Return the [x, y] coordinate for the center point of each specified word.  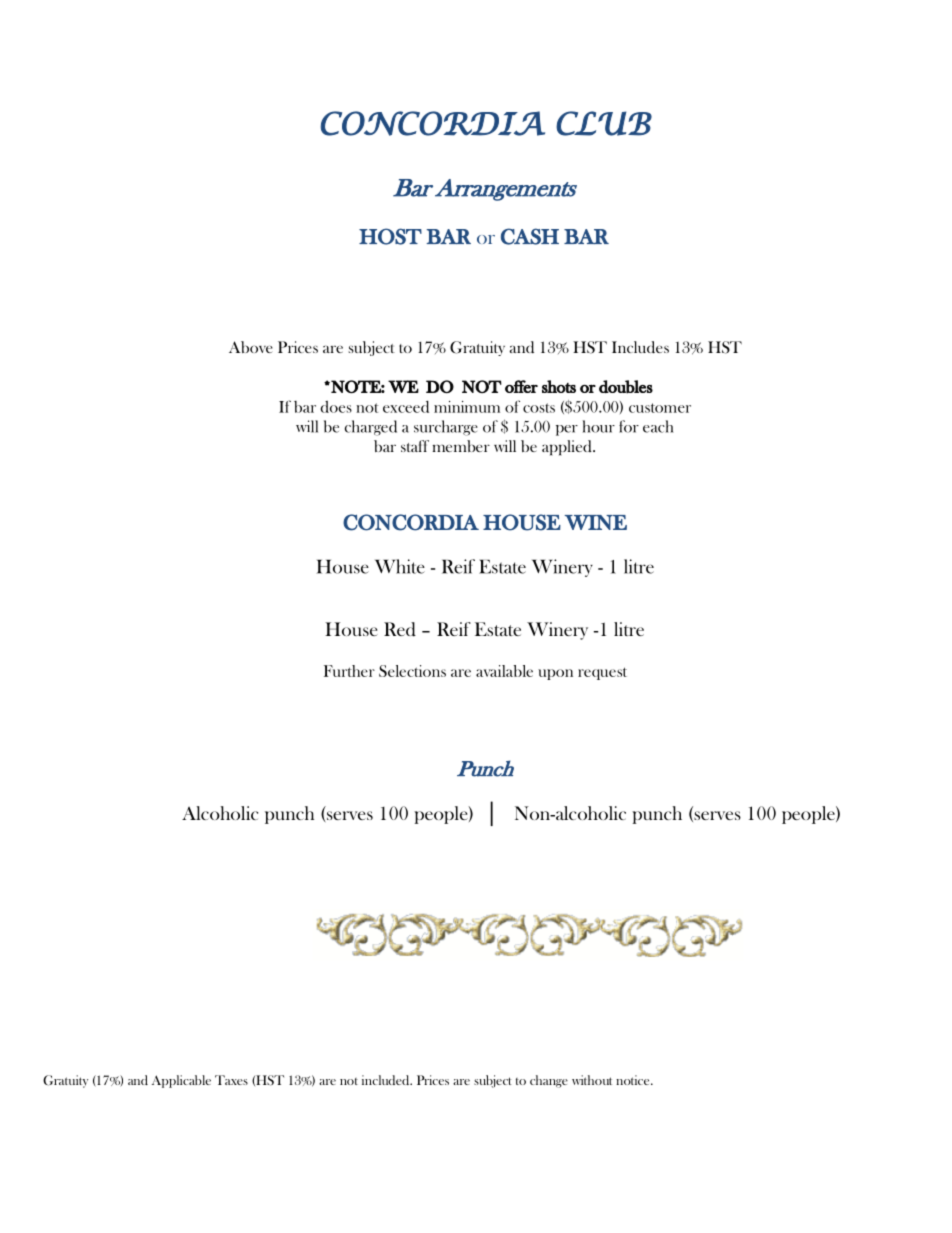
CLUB [604, 123]
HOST [390, 236]
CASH [530, 236]
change [549, 1081]
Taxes [231, 1080]
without [592, 1080]
